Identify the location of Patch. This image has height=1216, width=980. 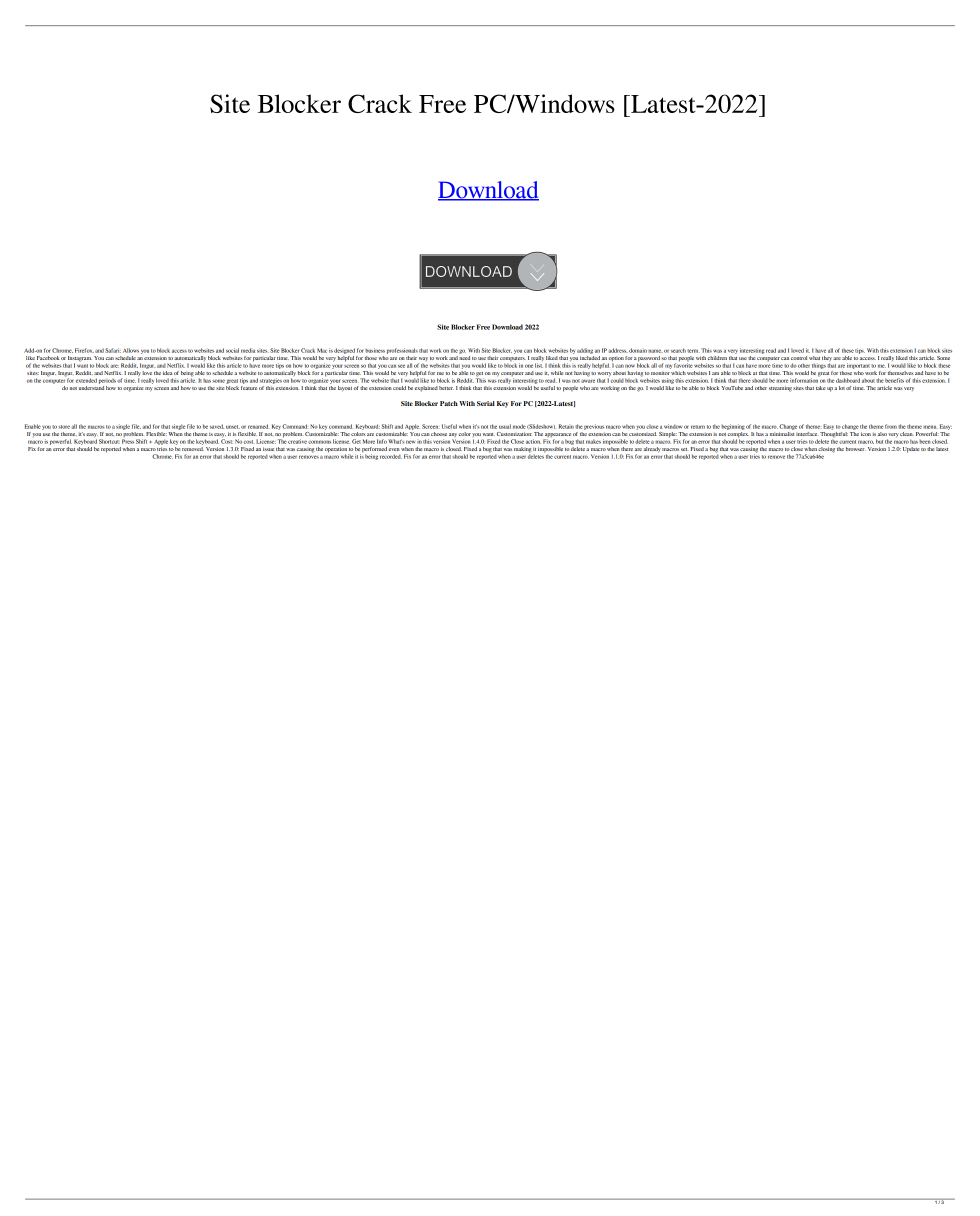
(449, 403).
